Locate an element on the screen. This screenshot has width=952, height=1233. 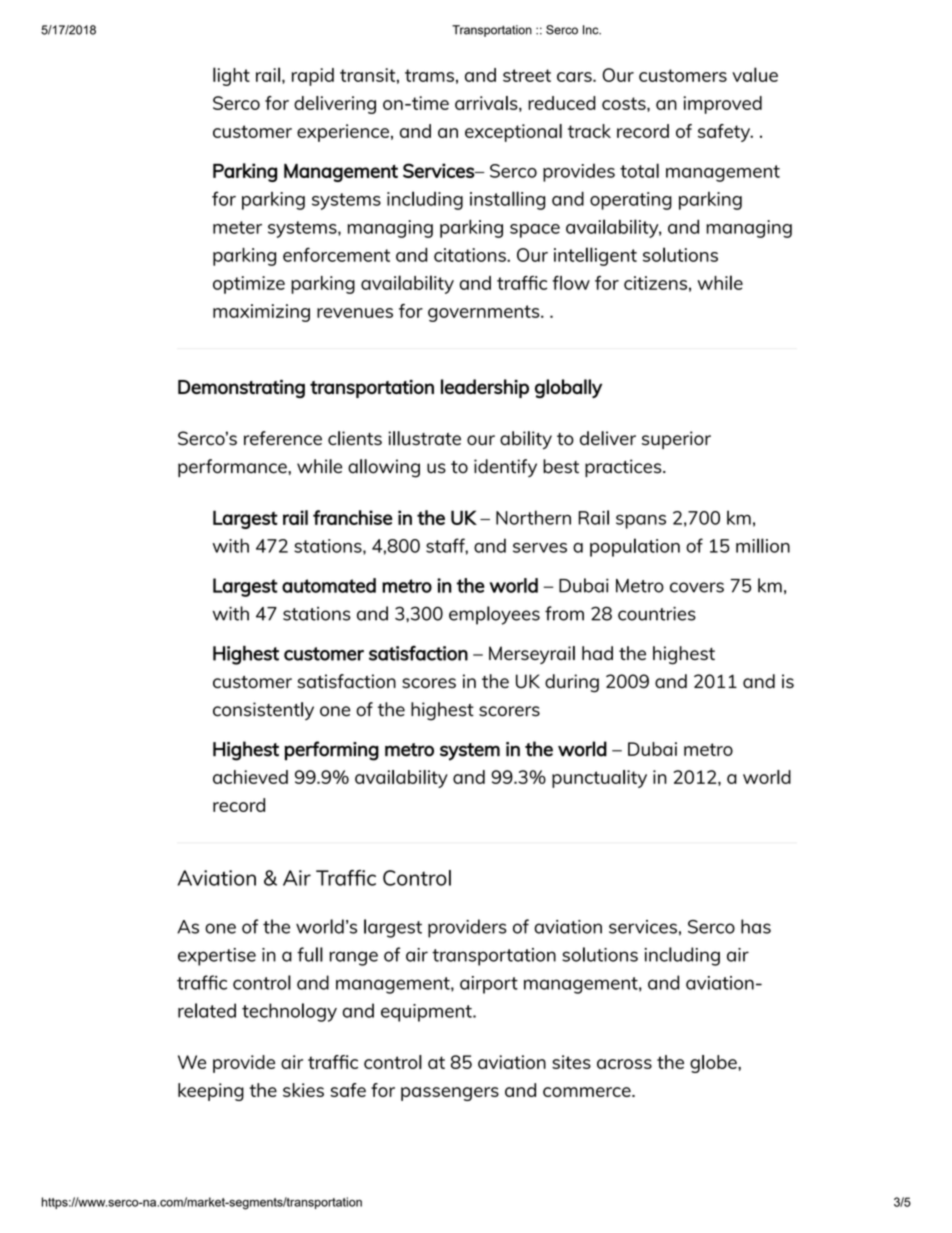
exceptional is located at coordinates (513, 133).
